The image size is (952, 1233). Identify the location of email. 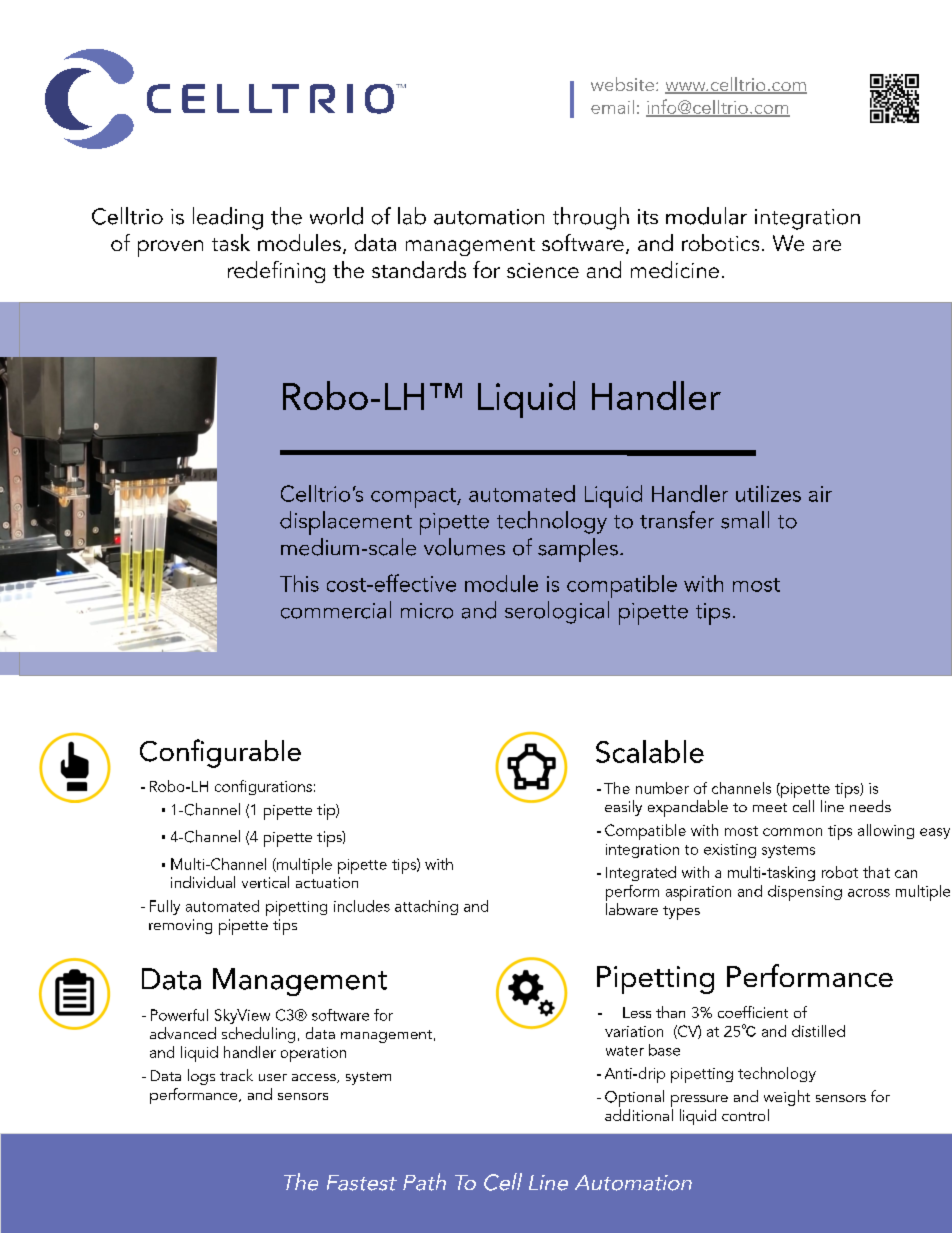
(612, 107).
